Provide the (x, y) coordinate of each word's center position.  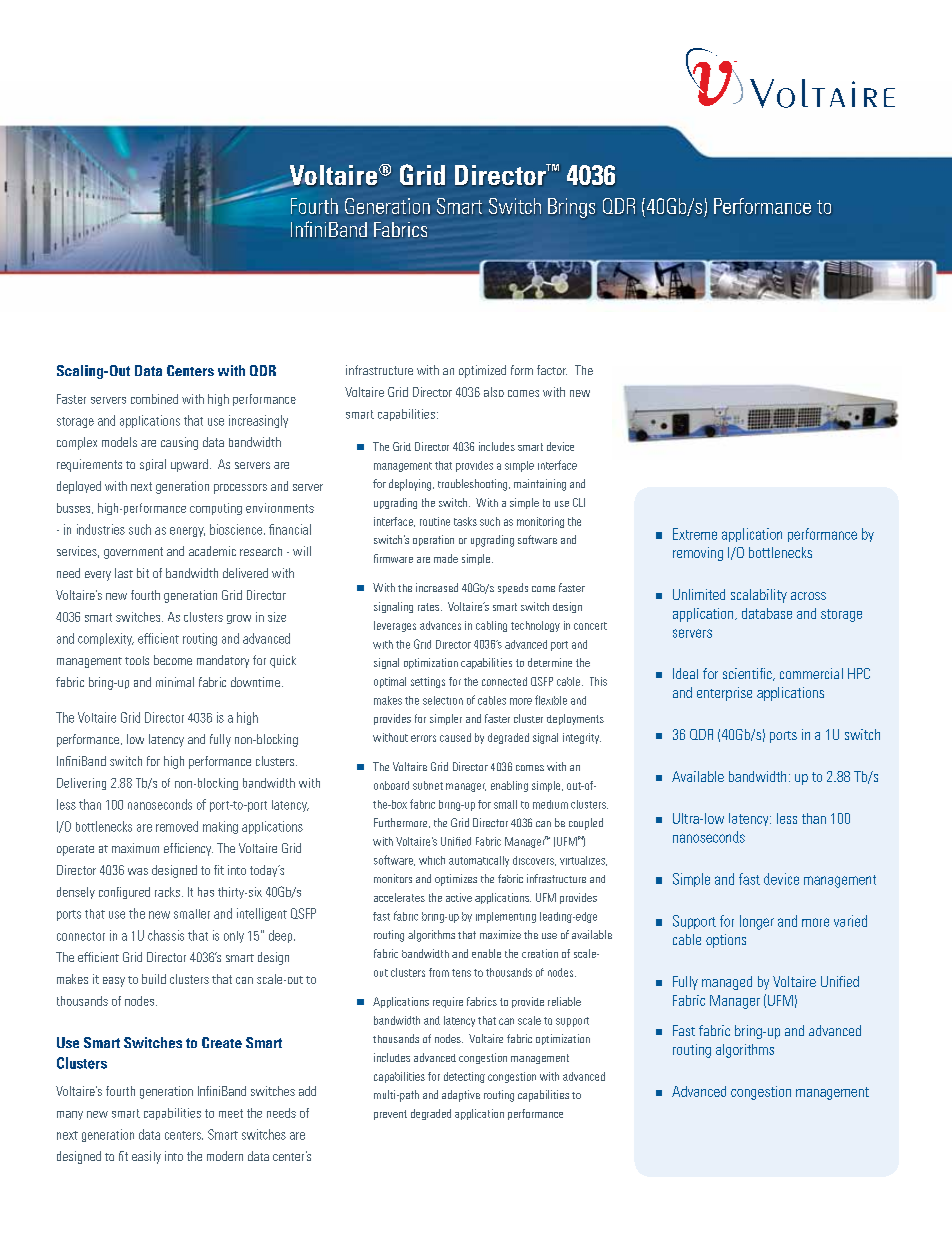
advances (440, 625)
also (494, 392)
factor (552, 370)
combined (154, 399)
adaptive (461, 1096)
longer (757, 922)
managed (727, 983)
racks (167, 892)
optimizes (456, 880)
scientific (748, 674)
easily (146, 1157)
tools (137, 660)
